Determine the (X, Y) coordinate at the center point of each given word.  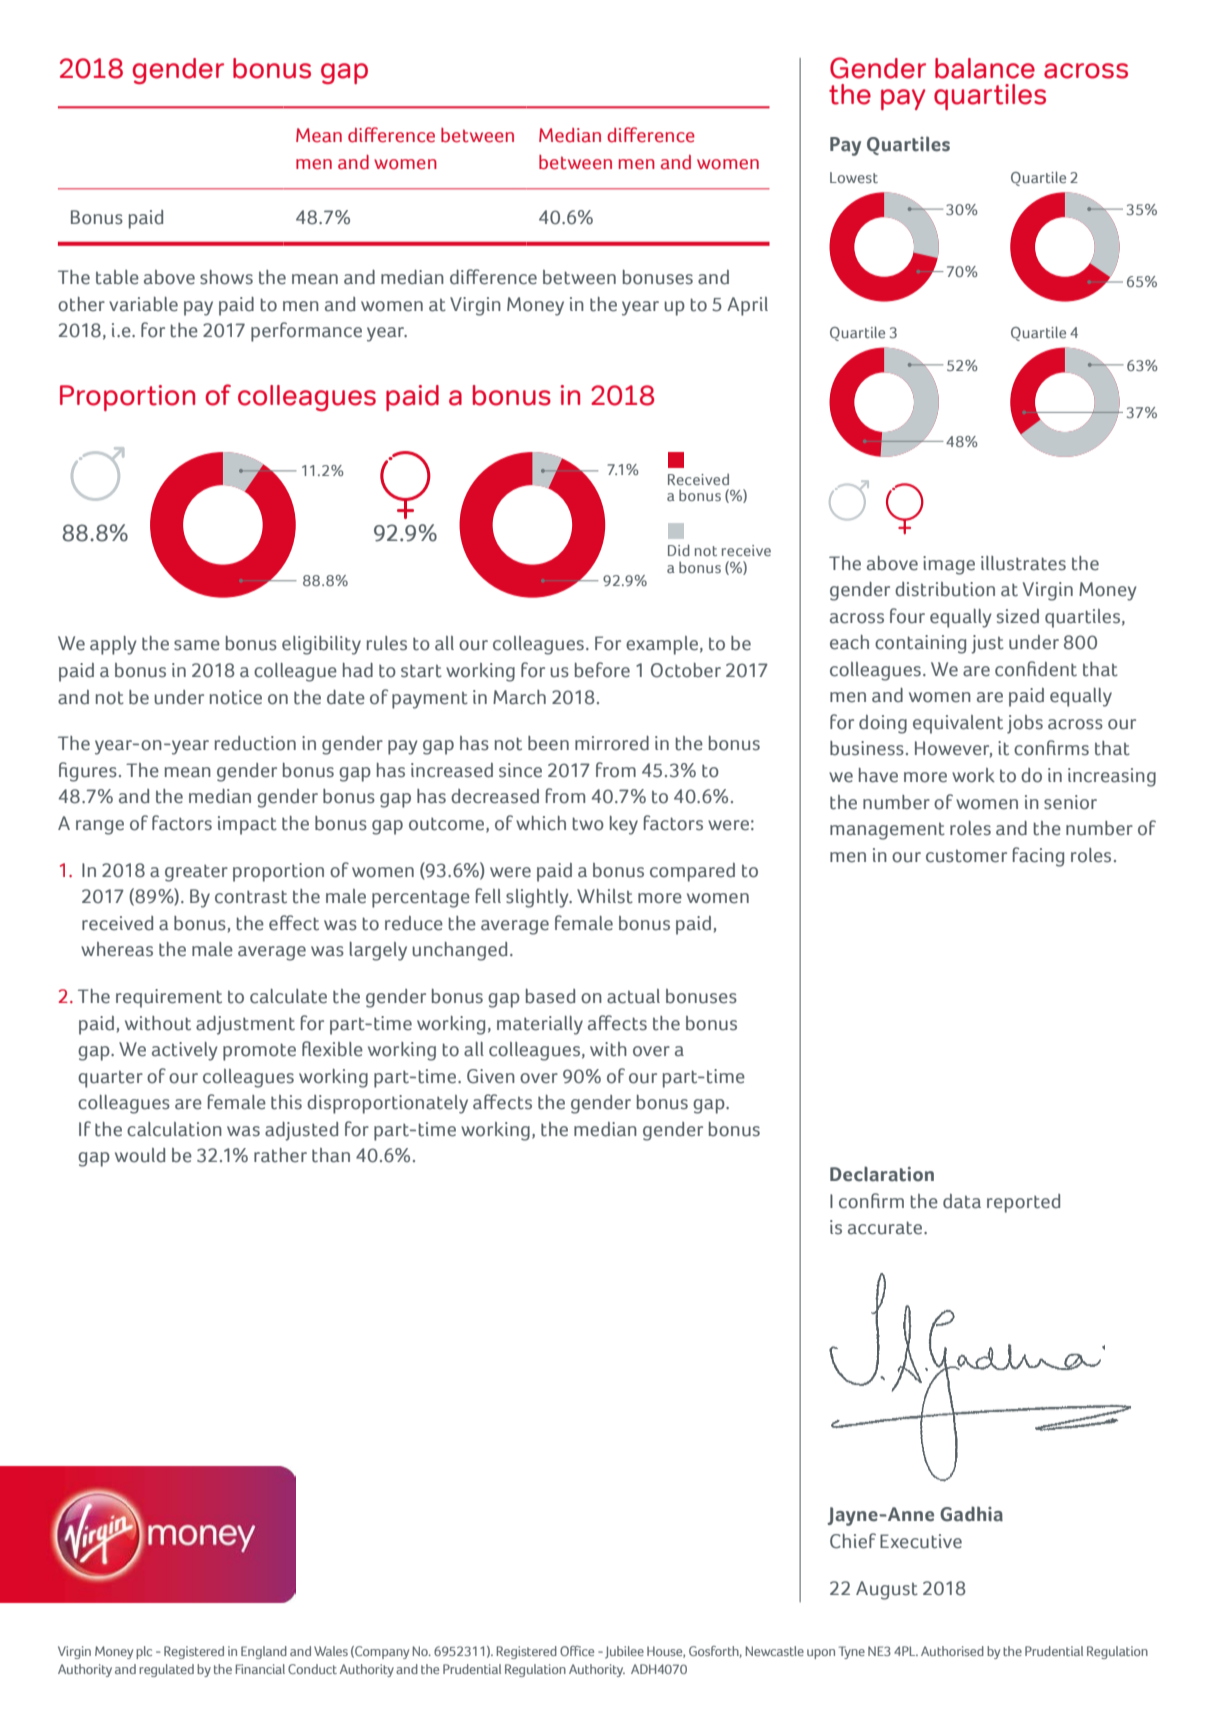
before (602, 670)
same (197, 645)
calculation (174, 1129)
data (962, 1201)
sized (1018, 616)
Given (491, 1076)
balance (985, 68)
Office (577, 1651)
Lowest (854, 177)
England (264, 1652)
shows (226, 277)
